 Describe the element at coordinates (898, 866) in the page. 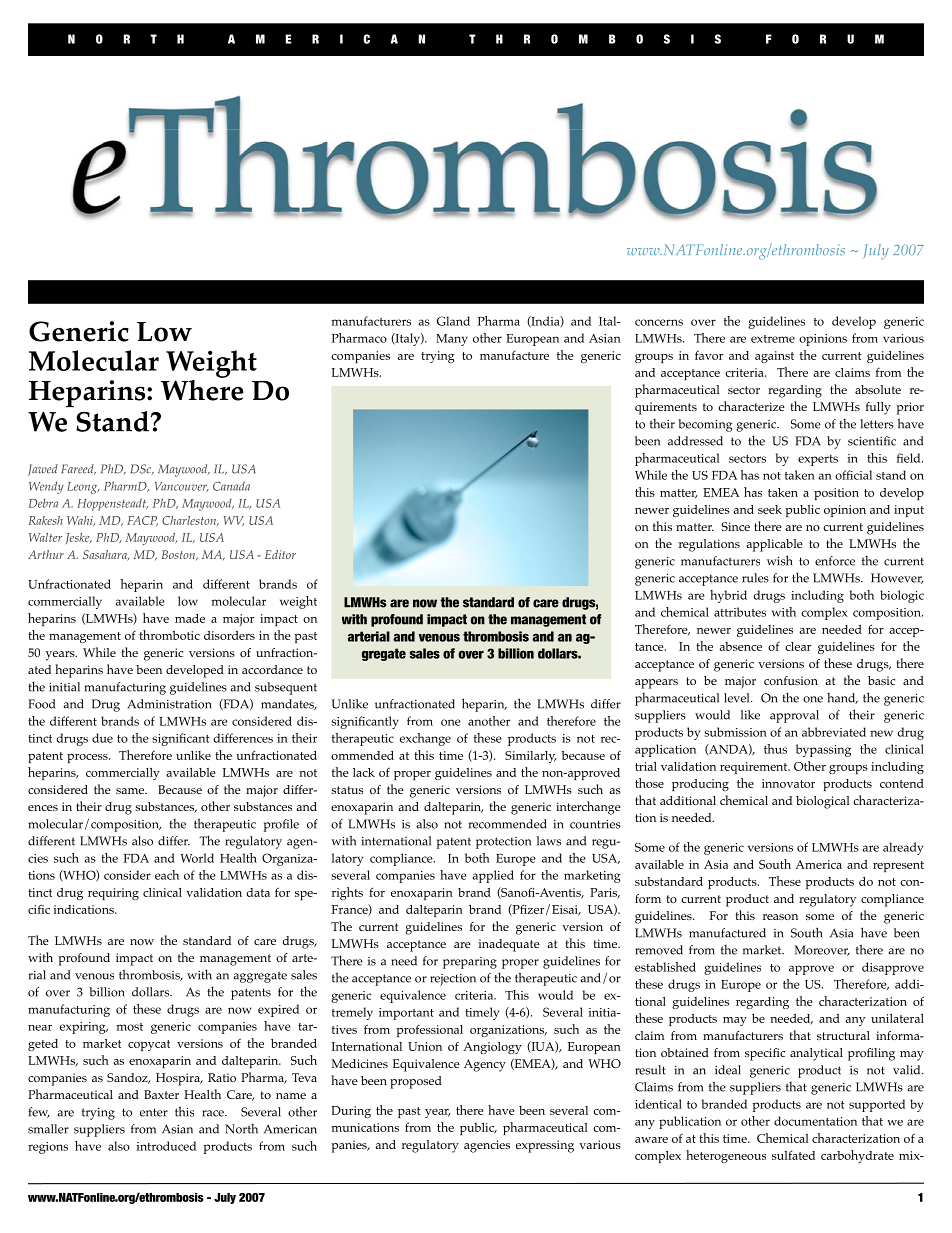

I see `represent` at that location.
